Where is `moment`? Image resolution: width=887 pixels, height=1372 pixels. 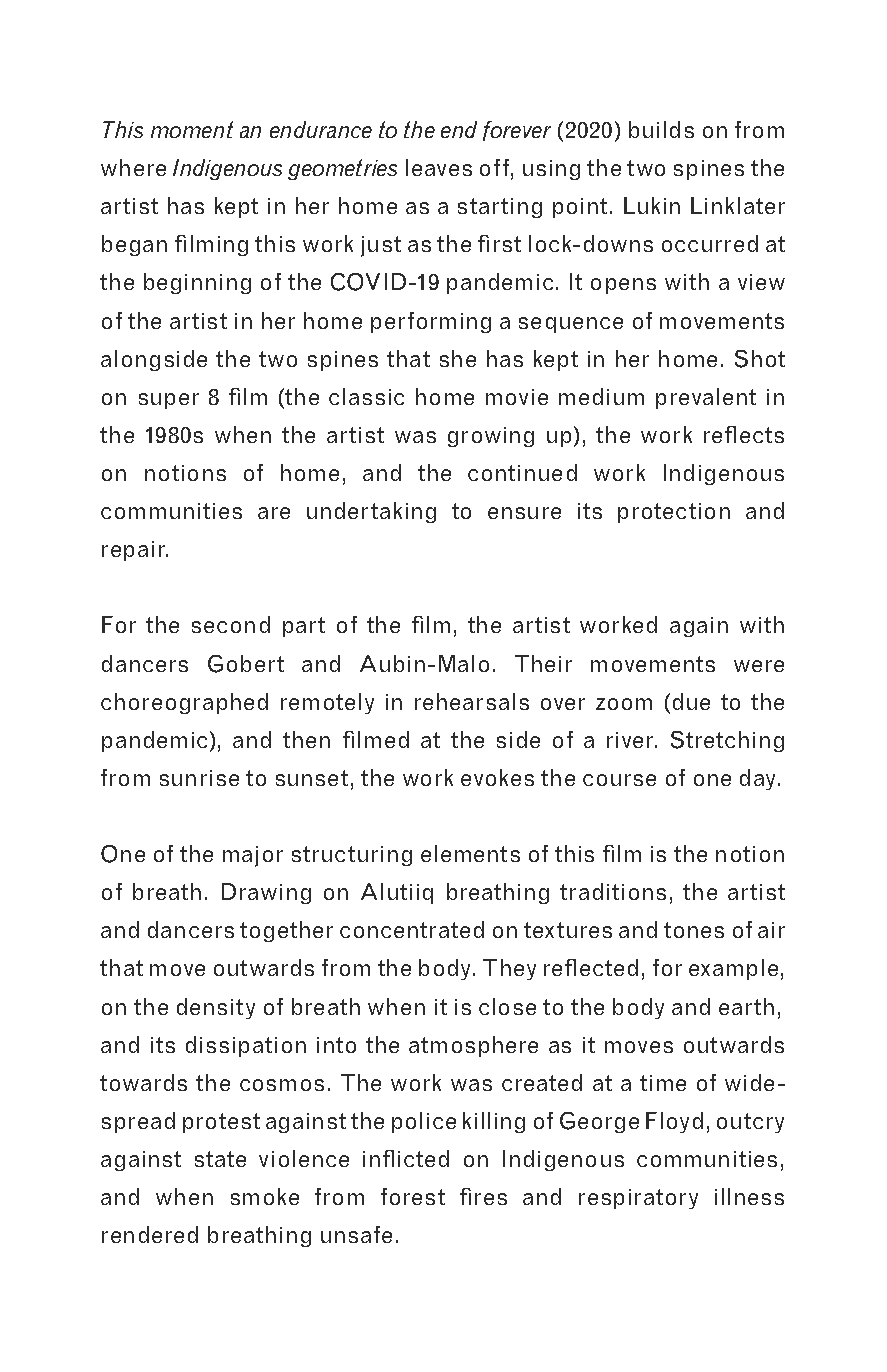 moment is located at coordinates (192, 129).
